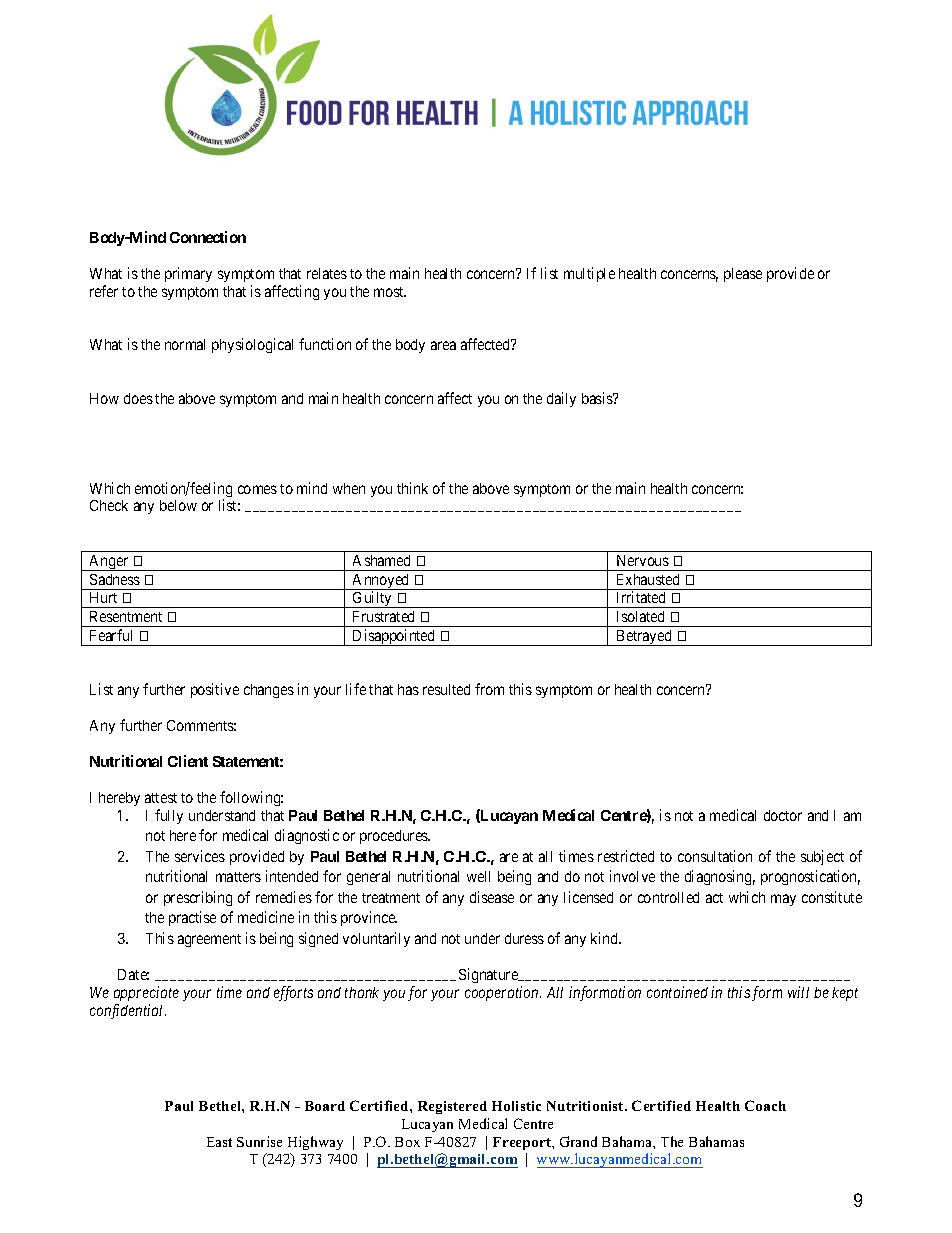 The image size is (952, 1233). Describe the element at coordinates (452, 1107) in the screenshot. I see `Registered` at that location.
